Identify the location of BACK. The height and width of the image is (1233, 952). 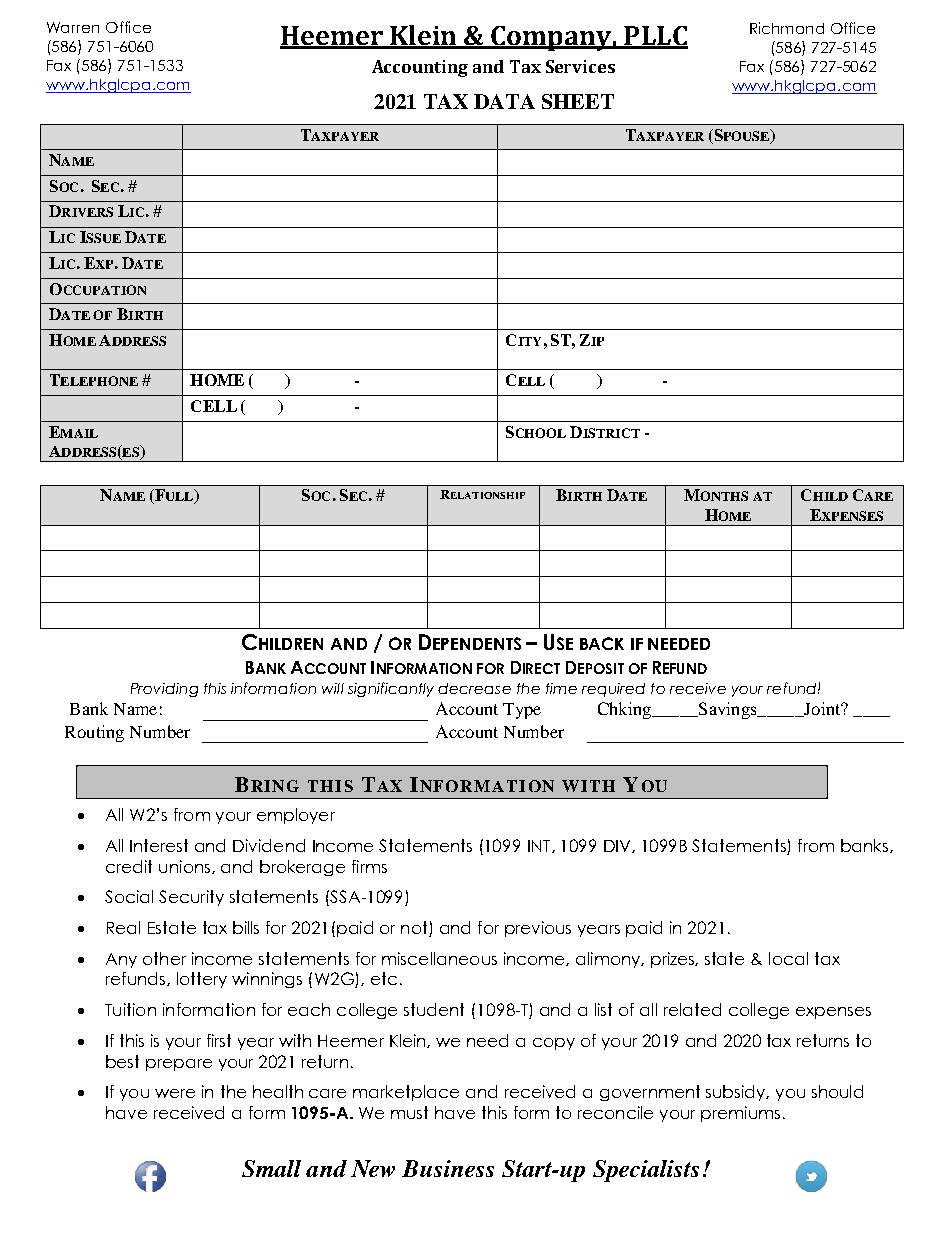
(602, 643).
